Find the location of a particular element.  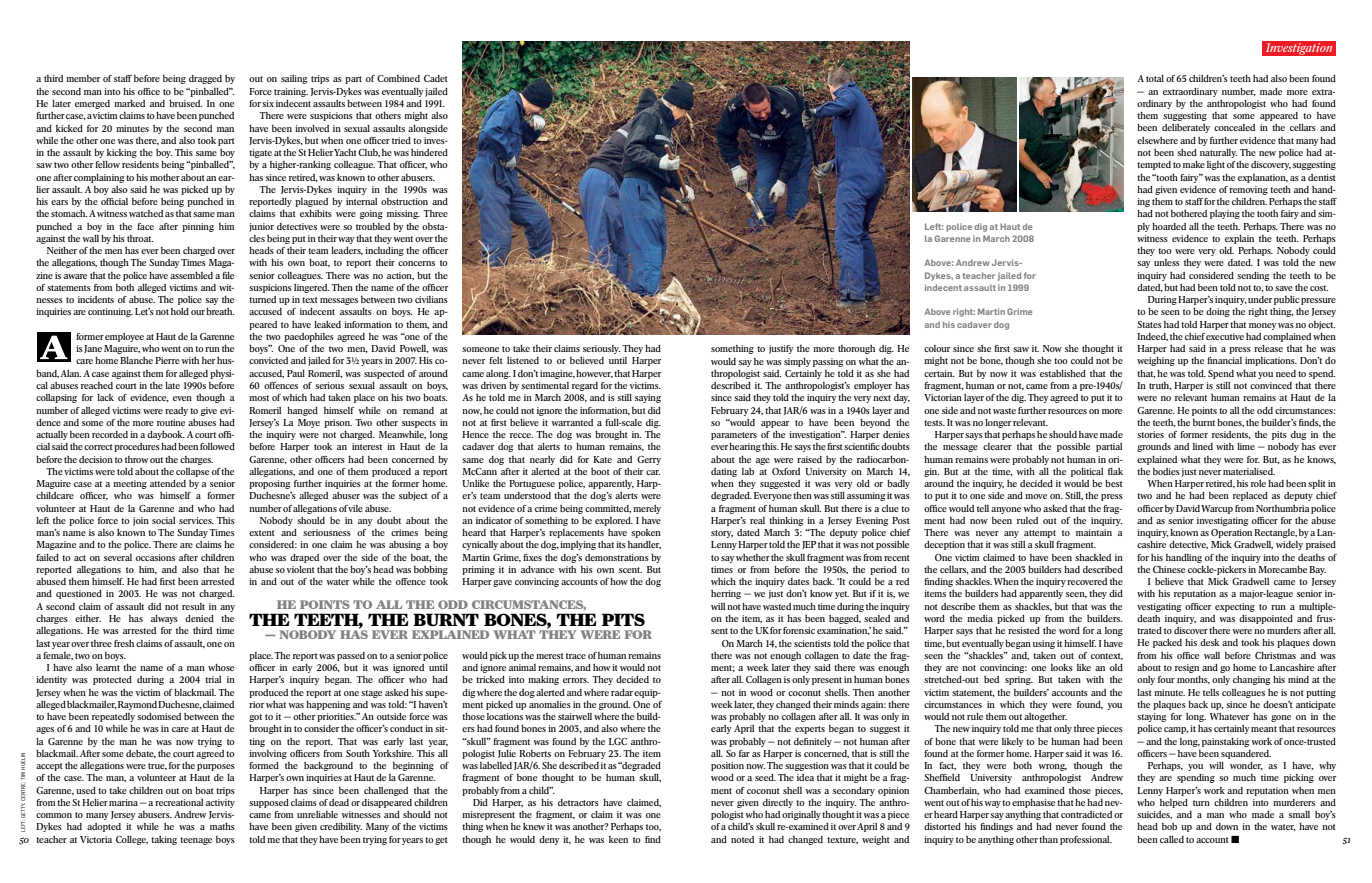

denied is located at coordinates (199, 618).
